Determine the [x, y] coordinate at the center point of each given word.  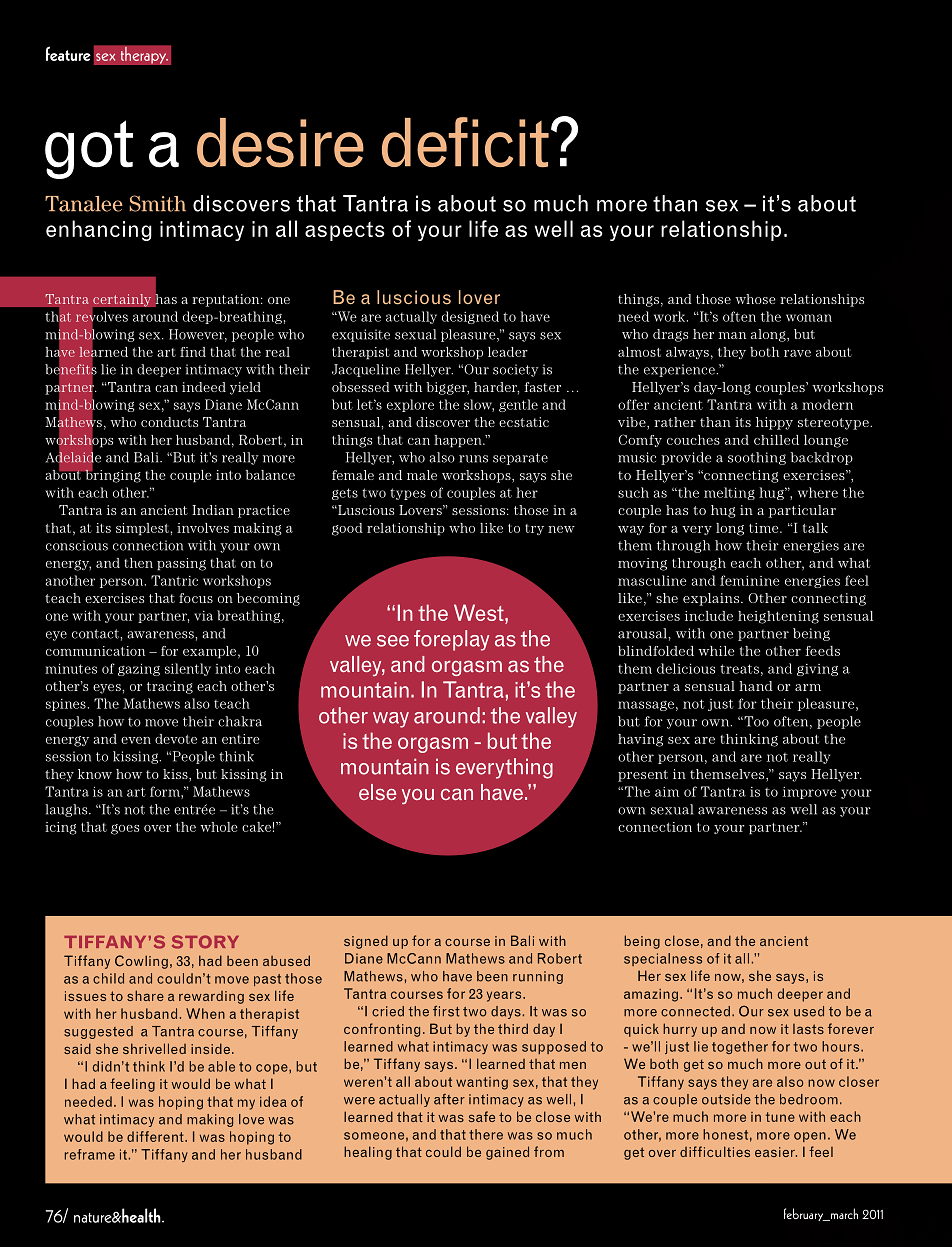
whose [755, 299]
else [377, 792]
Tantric [174, 580]
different [156, 1136]
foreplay [451, 640]
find [193, 352]
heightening [778, 617]
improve [809, 793]
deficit [465, 142]
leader [508, 352]
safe [482, 1116]
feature [68, 53]
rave [797, 353]
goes [125, 829]
